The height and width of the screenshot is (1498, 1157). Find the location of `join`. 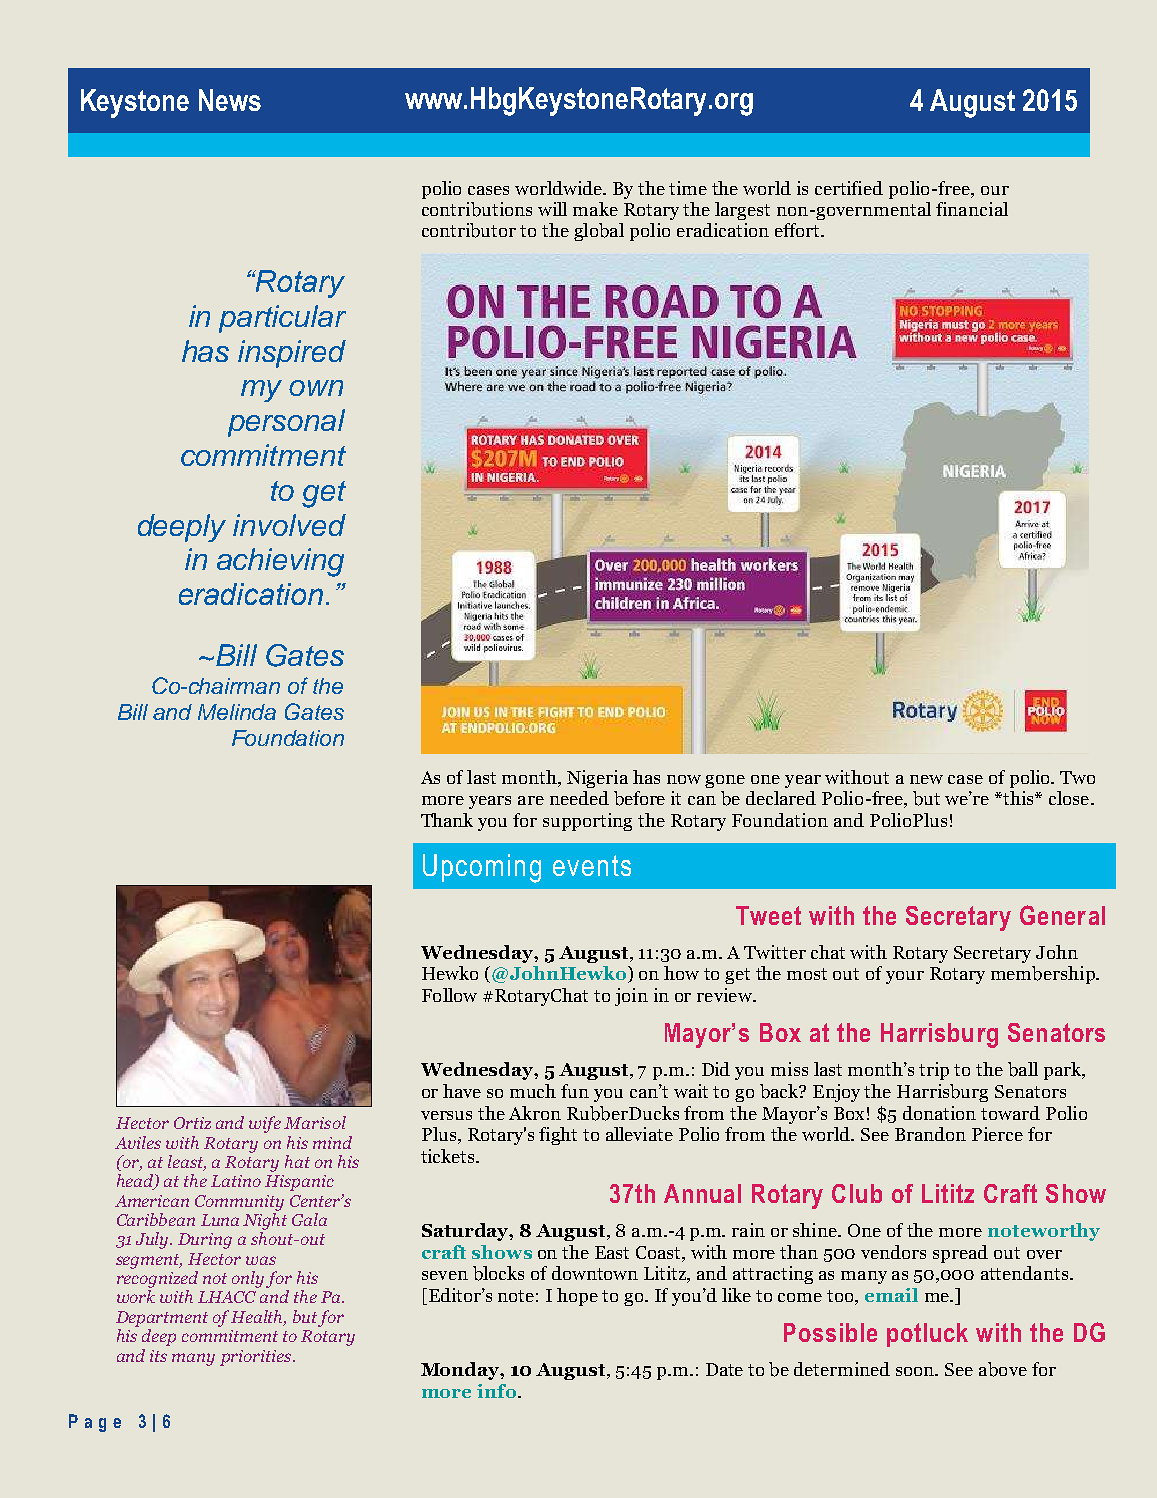

join is located at coordinates (631, 997).
